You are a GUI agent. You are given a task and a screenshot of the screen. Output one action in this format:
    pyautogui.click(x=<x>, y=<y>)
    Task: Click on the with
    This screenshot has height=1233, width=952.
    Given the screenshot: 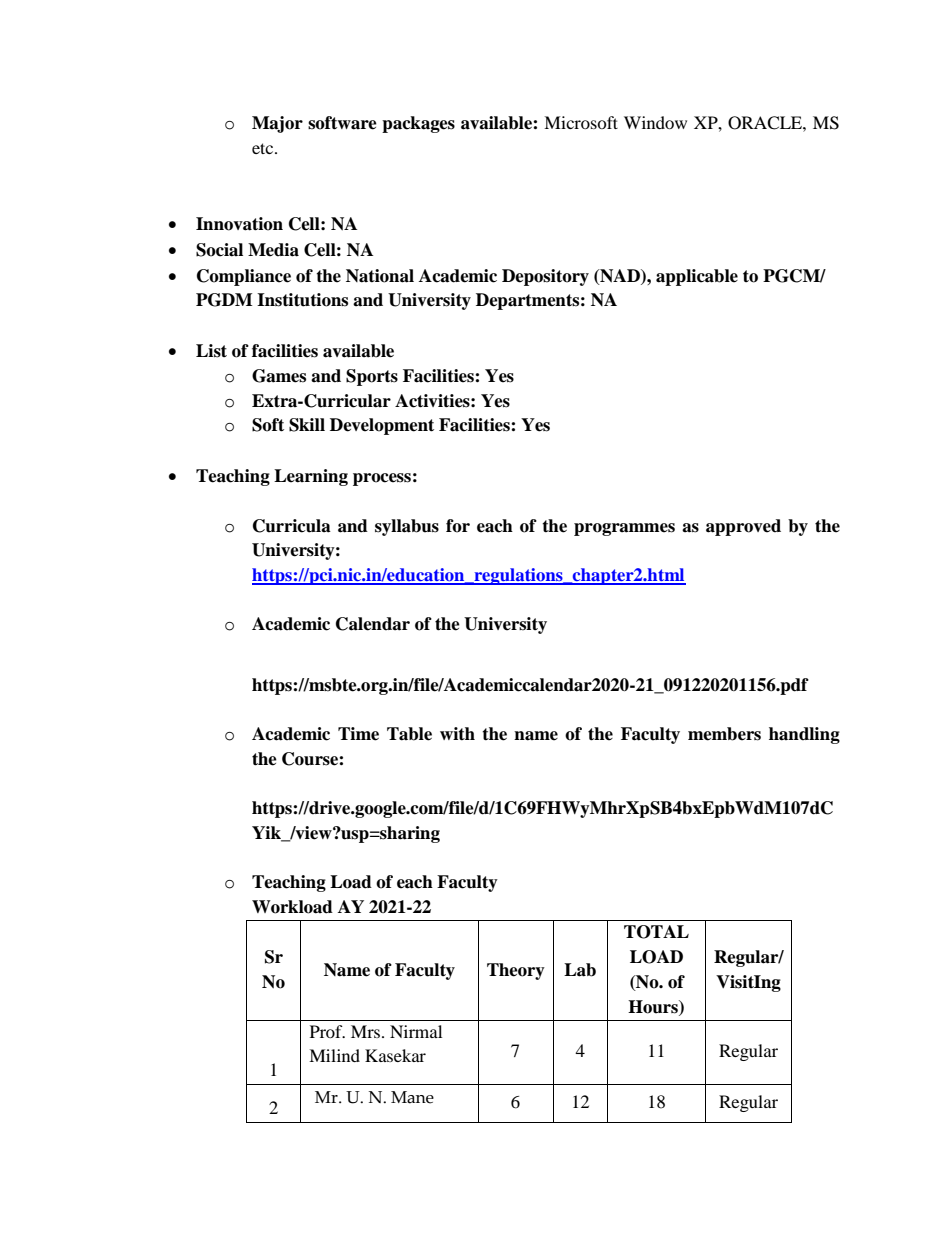 What is the action you would take?
    pyautogui.click(x=457, y=733)
